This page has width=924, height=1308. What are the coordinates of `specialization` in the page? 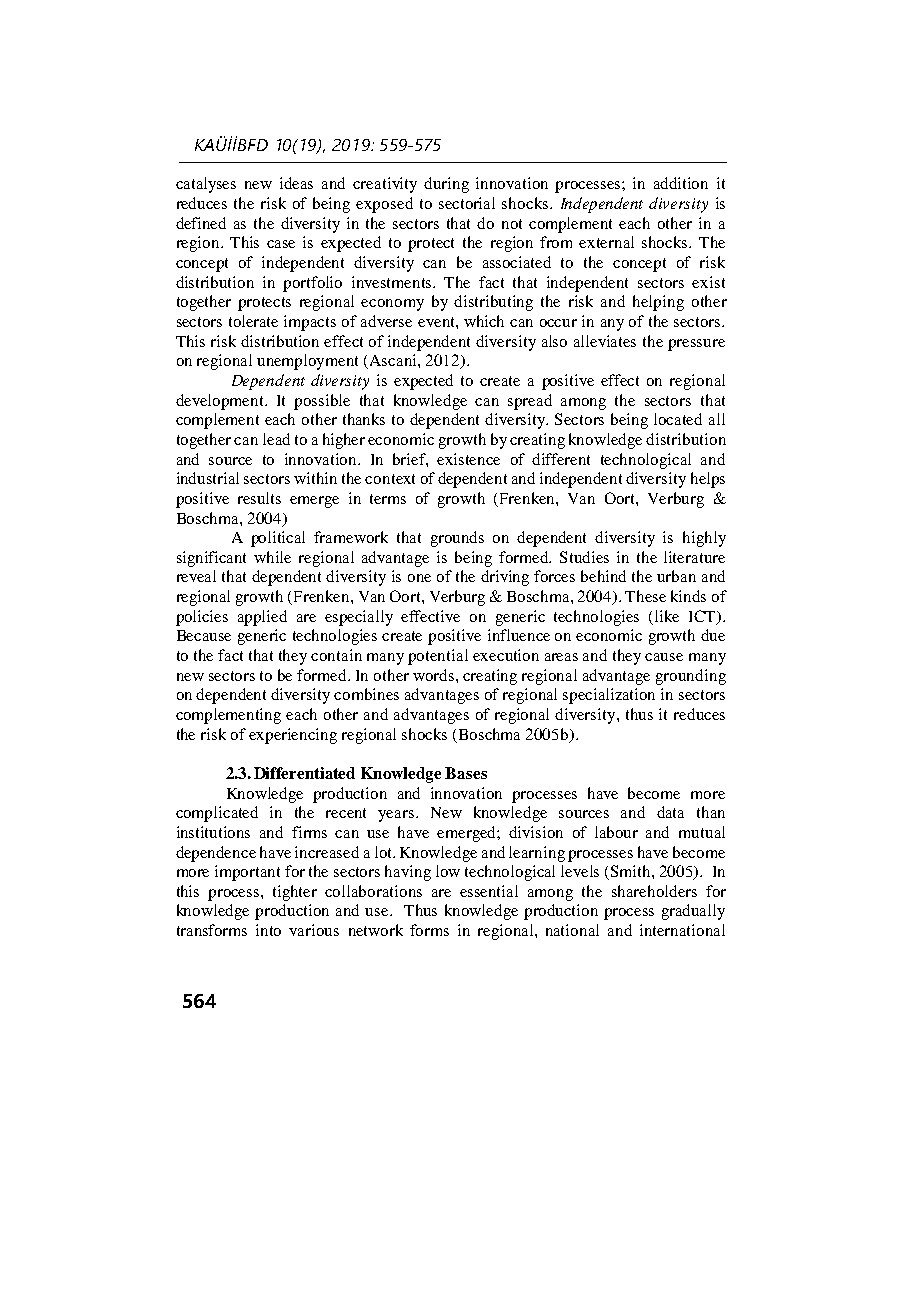 It's located at (609, 696).
